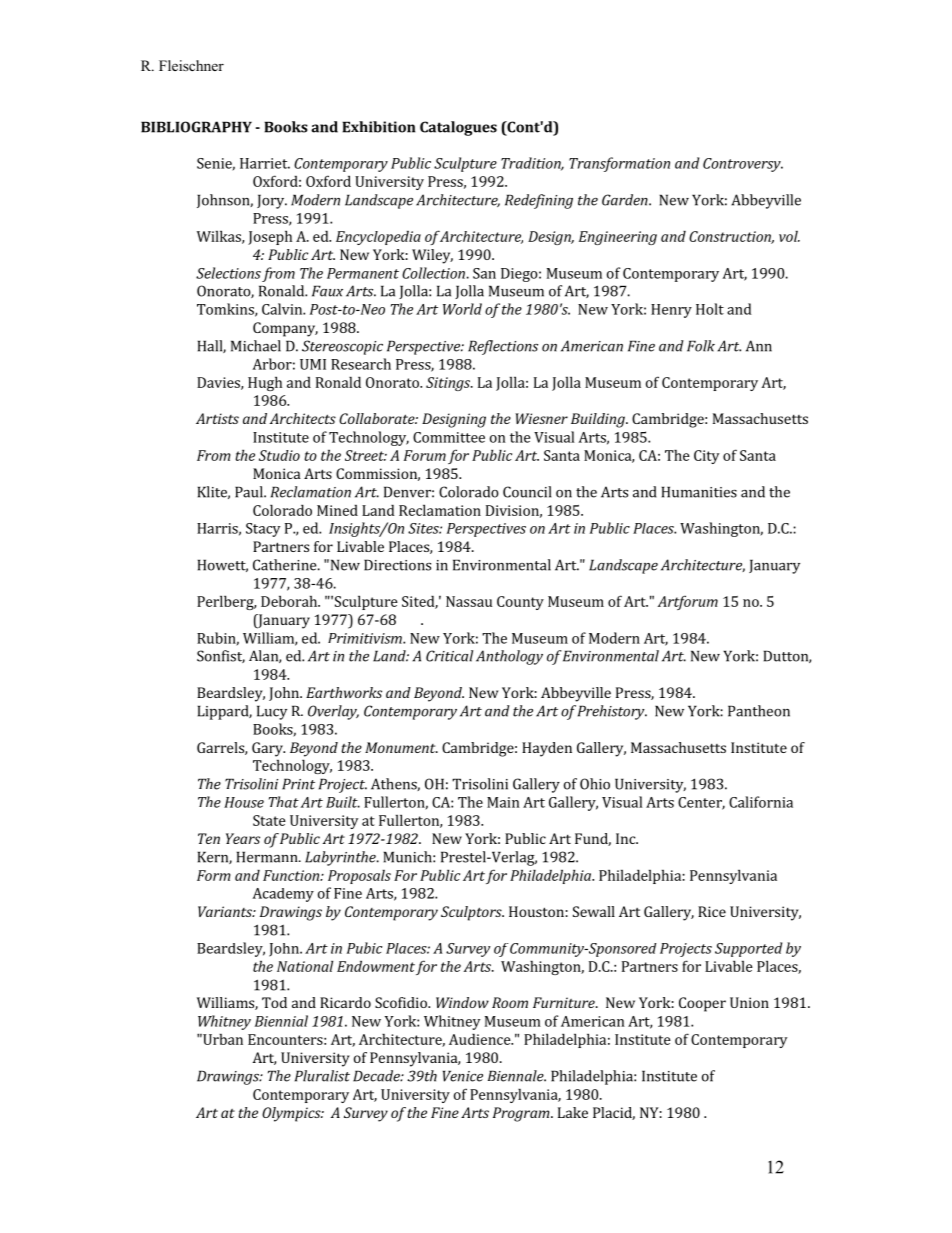 Image resolution: width=952 pixels, height=1233 pixels. What do you see at coordinates (265, 163) in the screenshot?
I see `Harriet` at bounding box center [265, 163].
